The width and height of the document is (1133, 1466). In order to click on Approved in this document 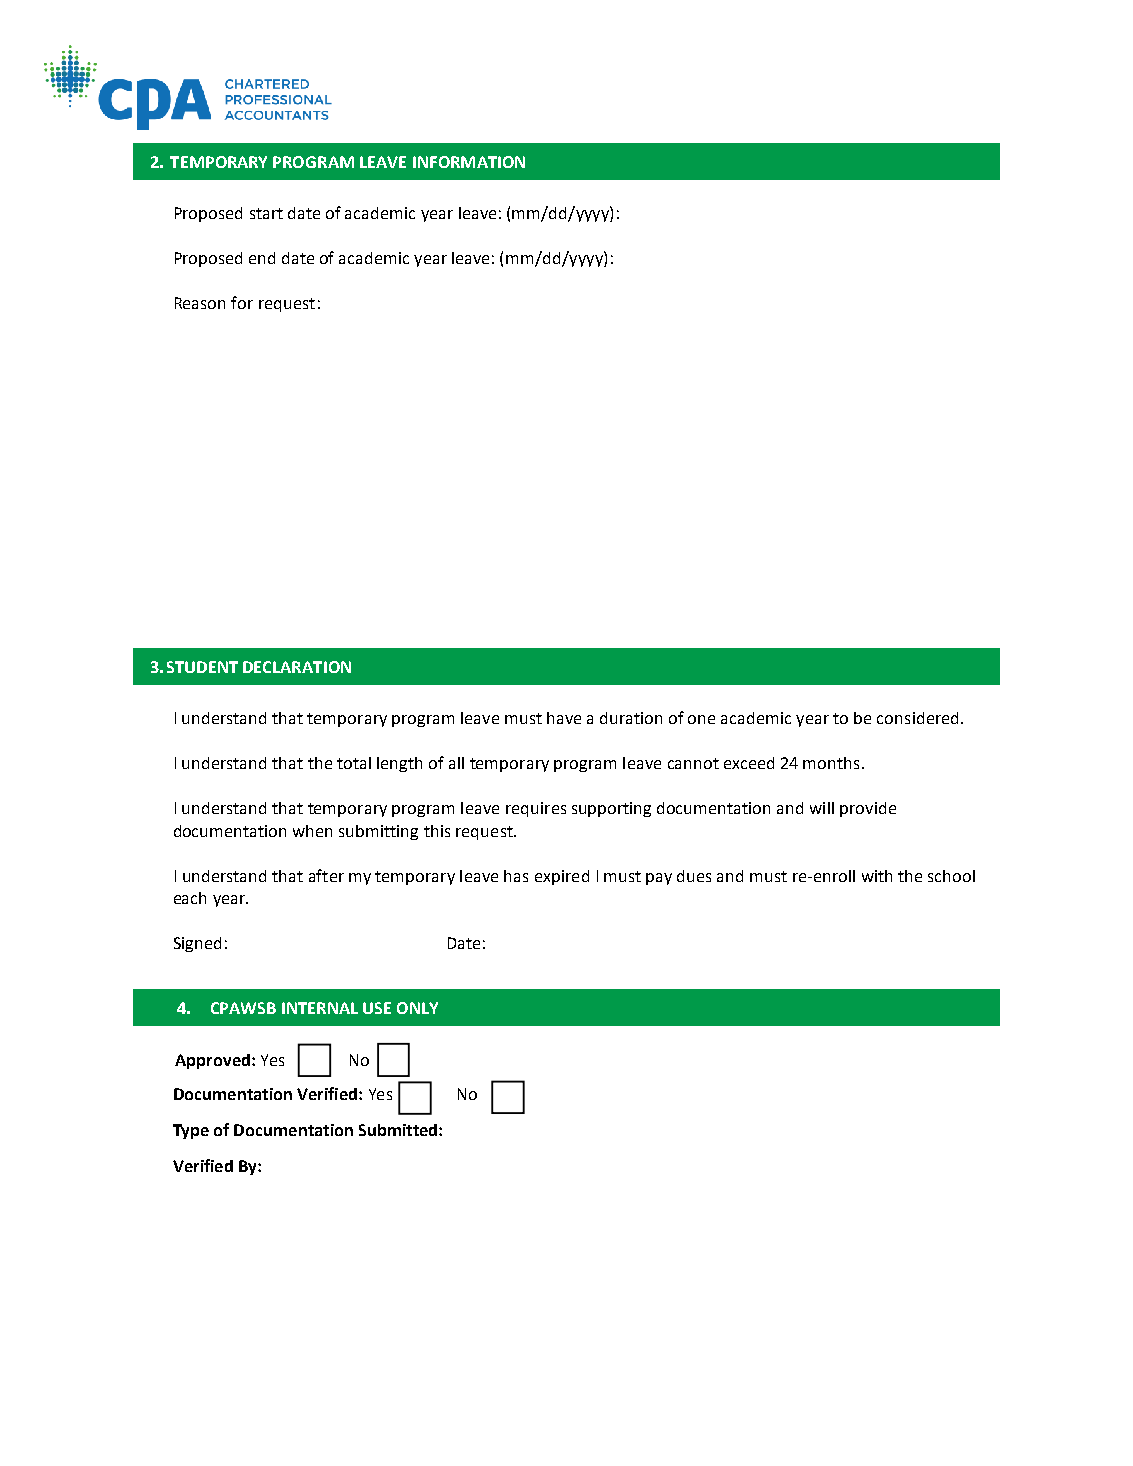, I will do `click(212, 1061)`.
